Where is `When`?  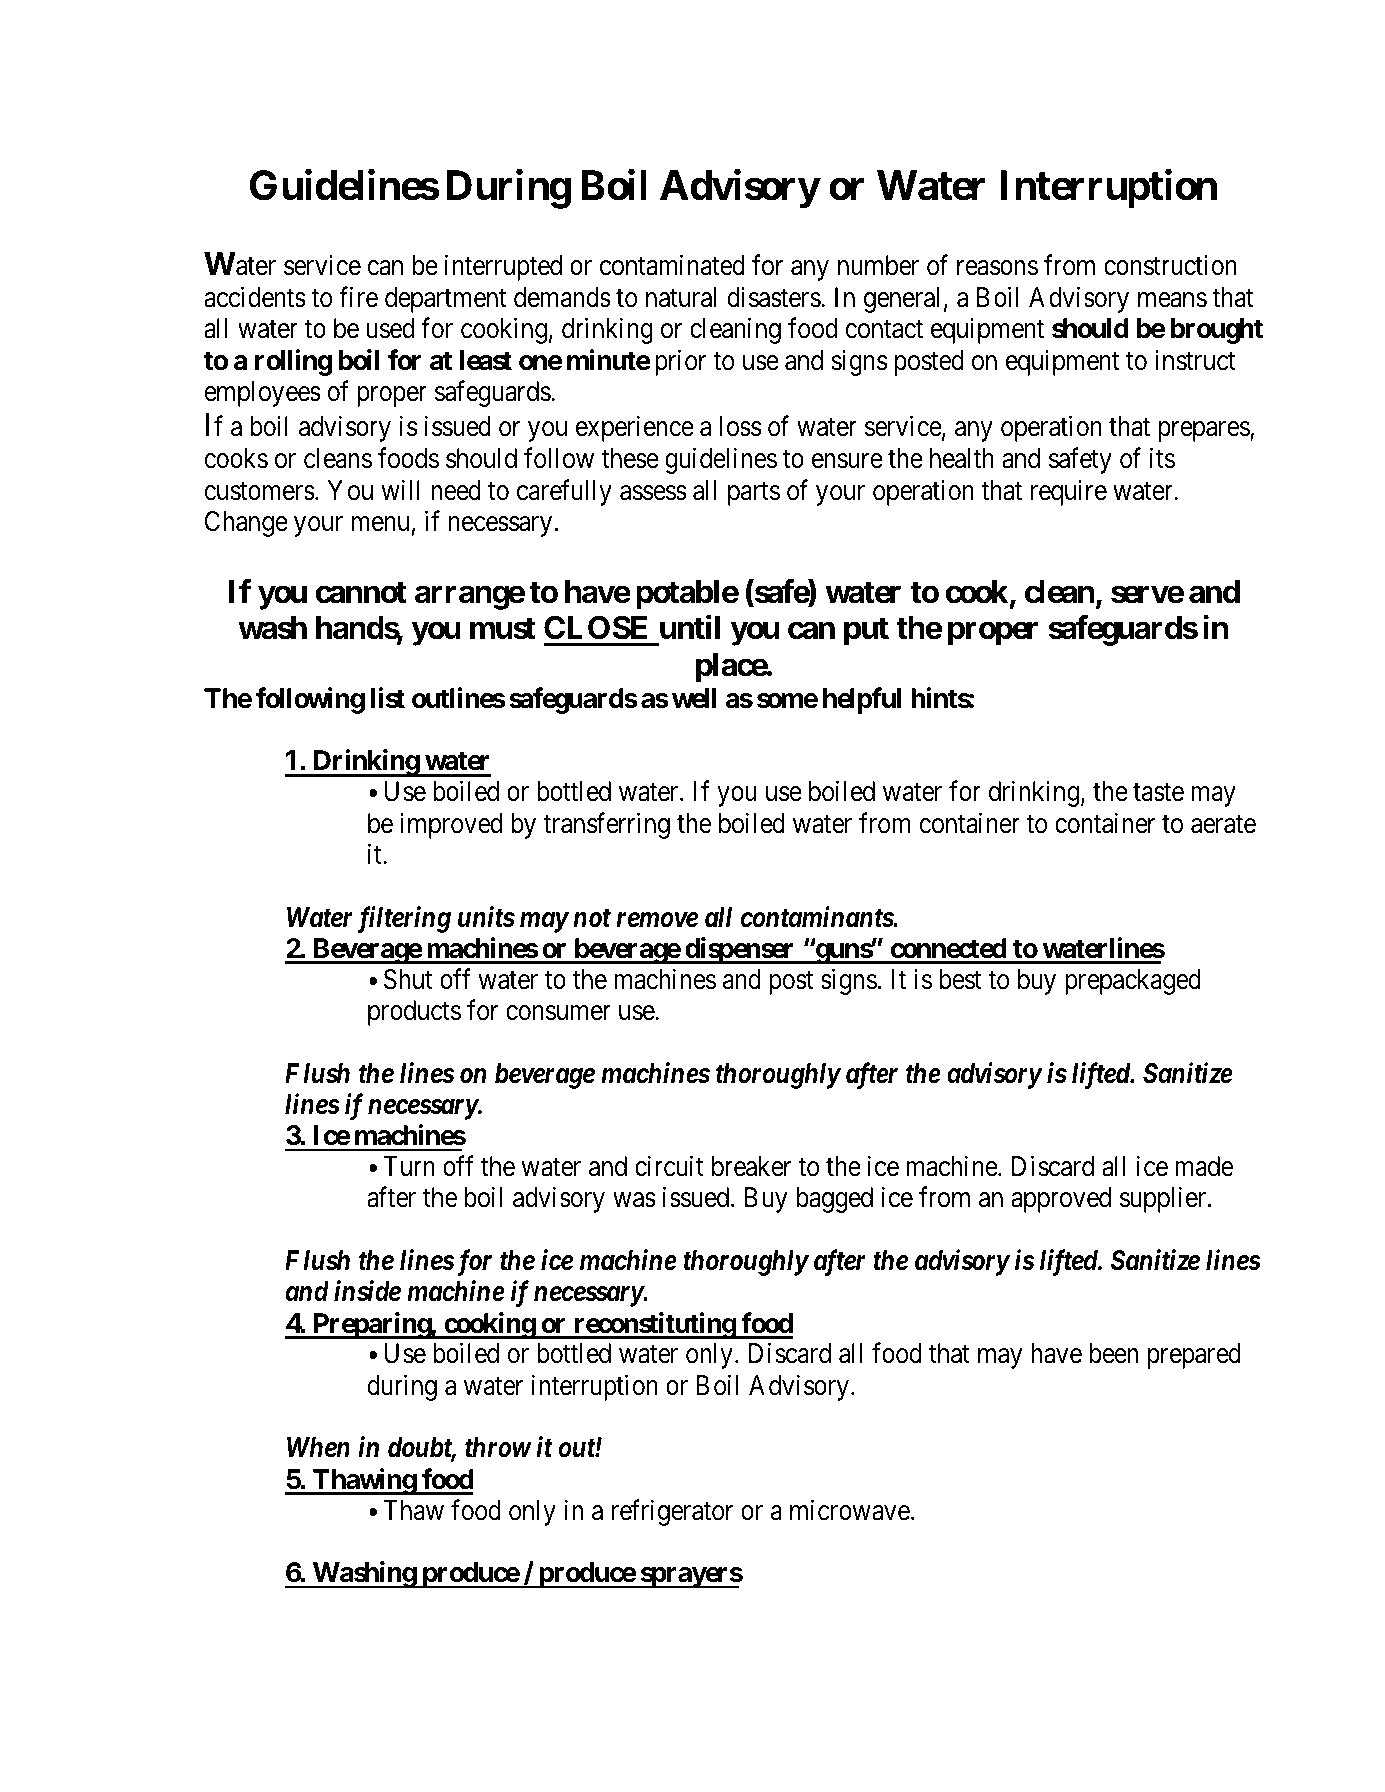 When is located at coordinates (318, 1447).
